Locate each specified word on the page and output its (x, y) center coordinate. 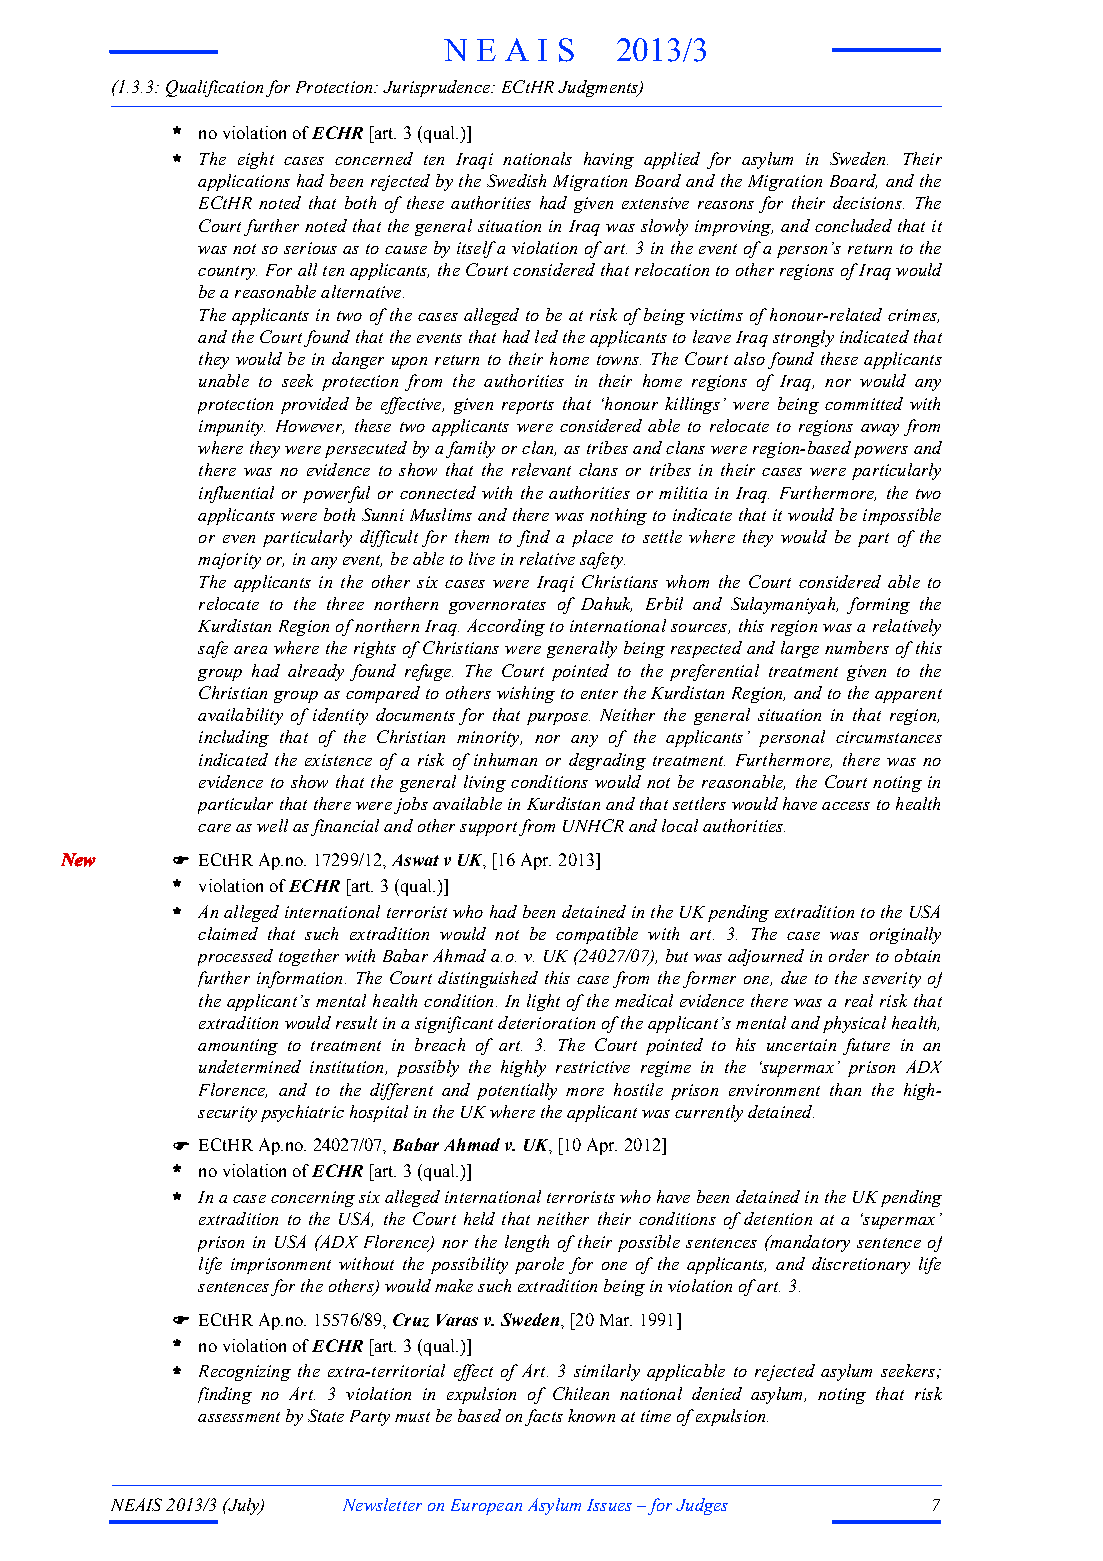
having (609, 160)
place (592, 538)
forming (878, 605)
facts (544, 1417)
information (299, 979)
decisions (868, 202)
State (326, 1415)
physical (854, 1024)
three (345, 603)
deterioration (546, 1022)
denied (717, 1393)
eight (256, 160)
